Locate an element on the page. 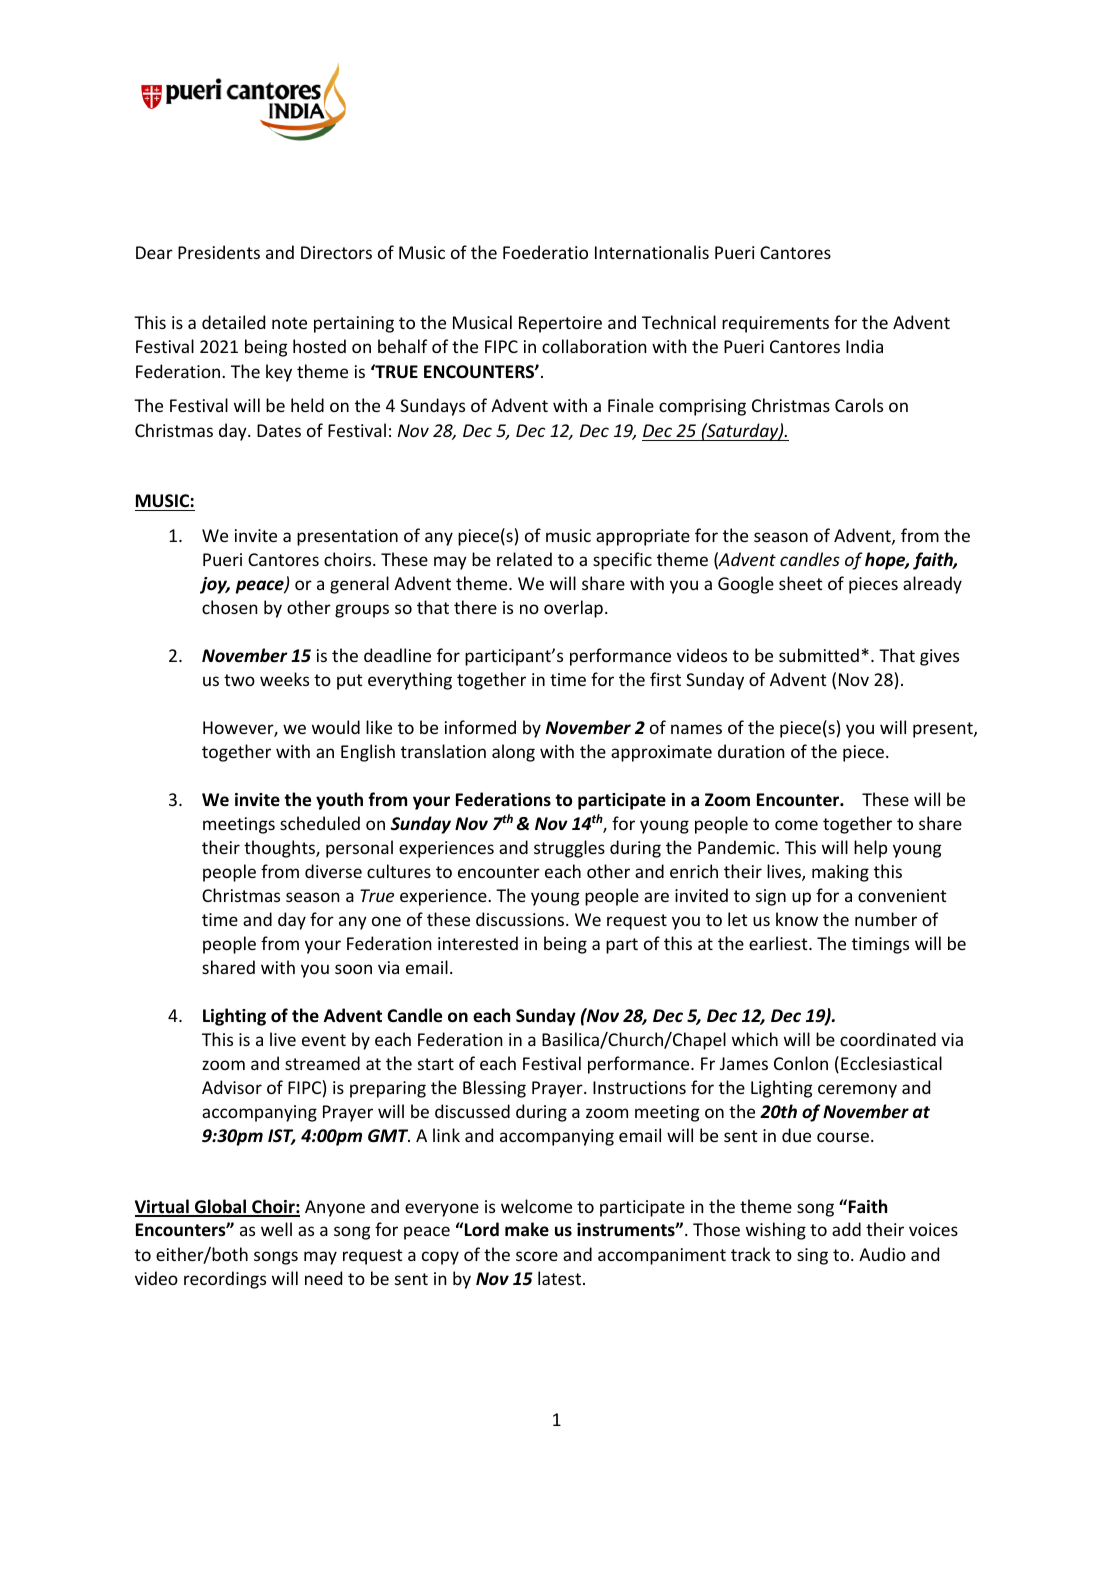 This page has width=1114, height=1576. add is located at coordinates (846, 1229).
